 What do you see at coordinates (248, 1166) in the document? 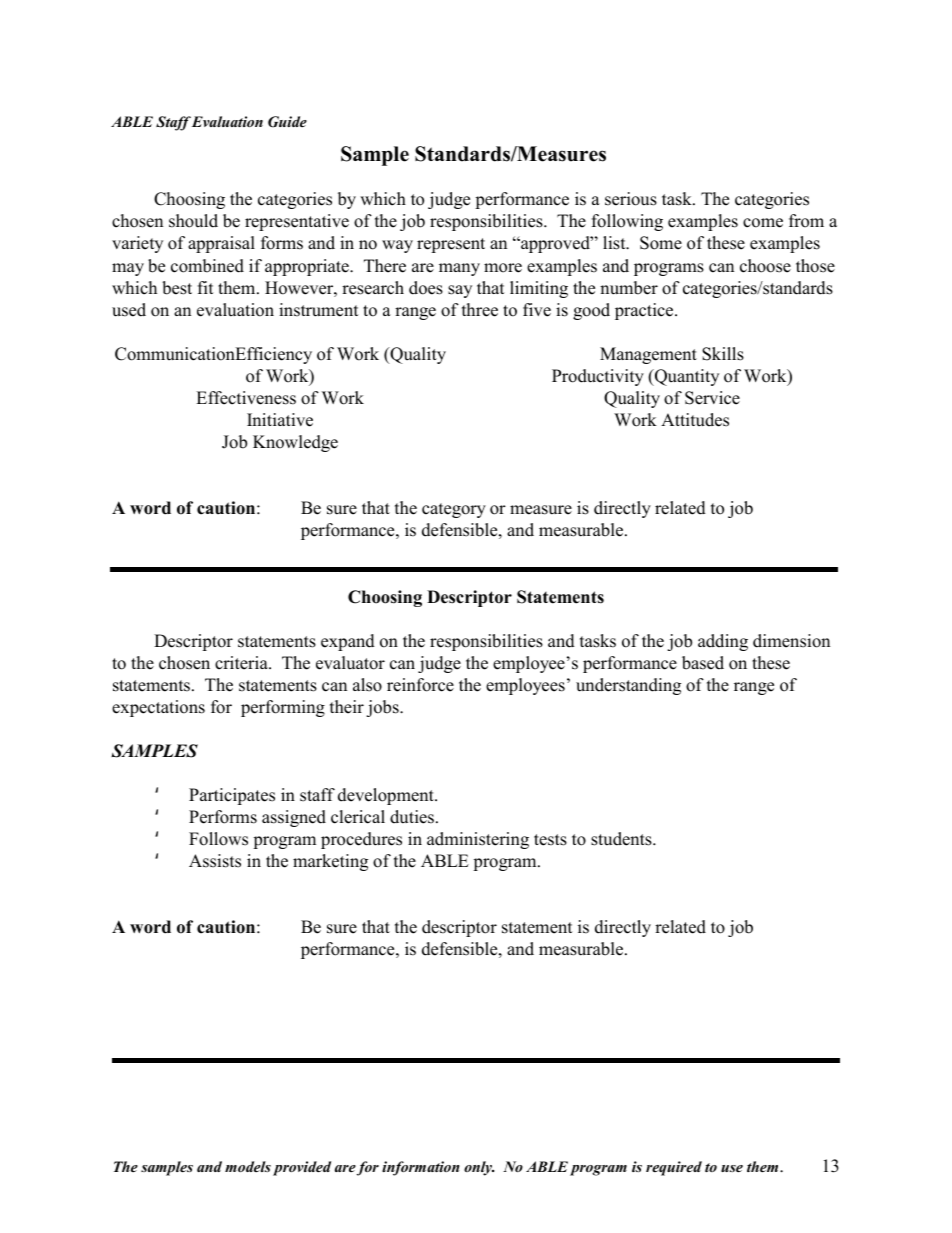
I see `models` at bounding box center [248, 1166].
